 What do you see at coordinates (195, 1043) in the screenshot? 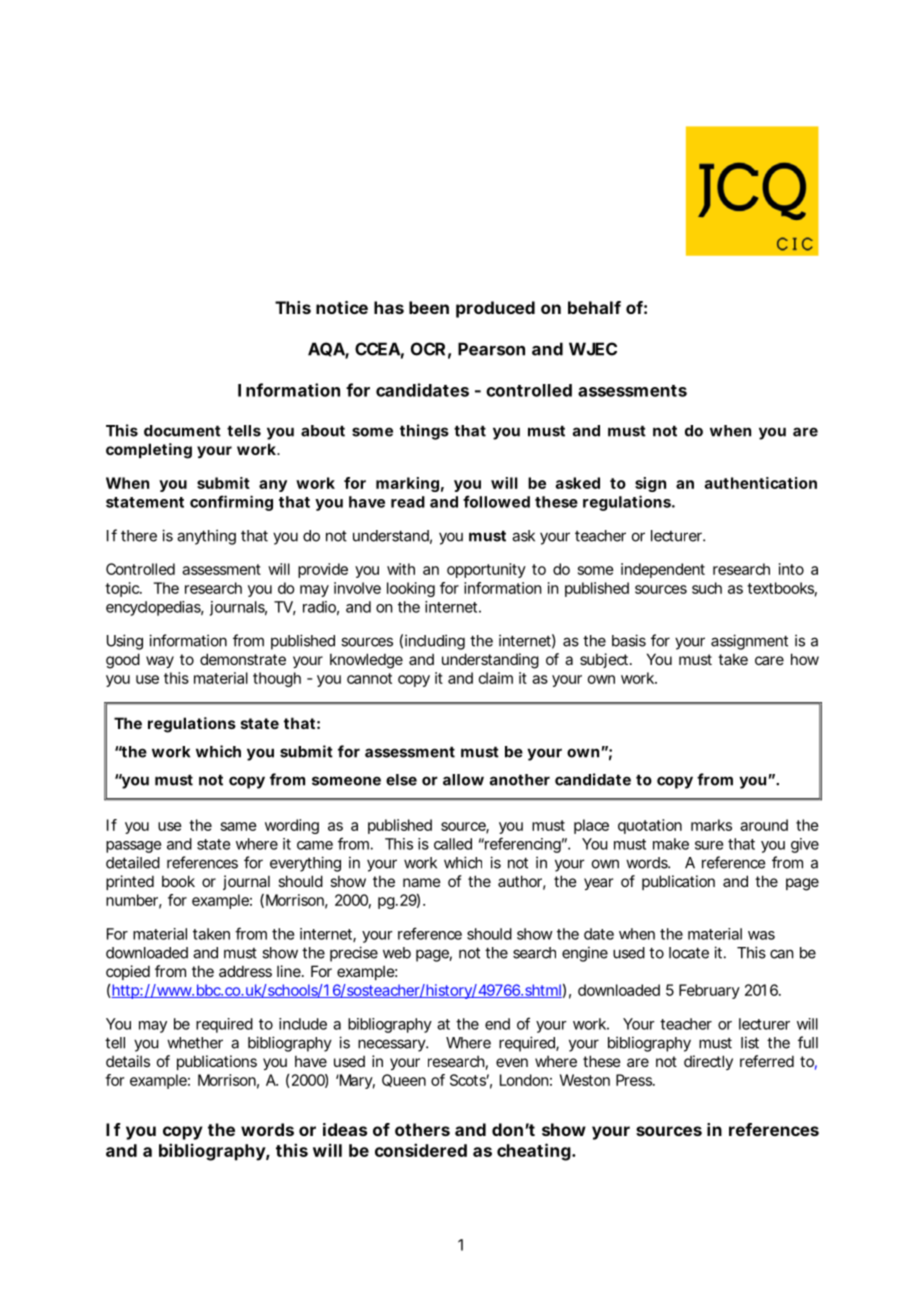
I see `whether` at bounding box center [195, 1043].
